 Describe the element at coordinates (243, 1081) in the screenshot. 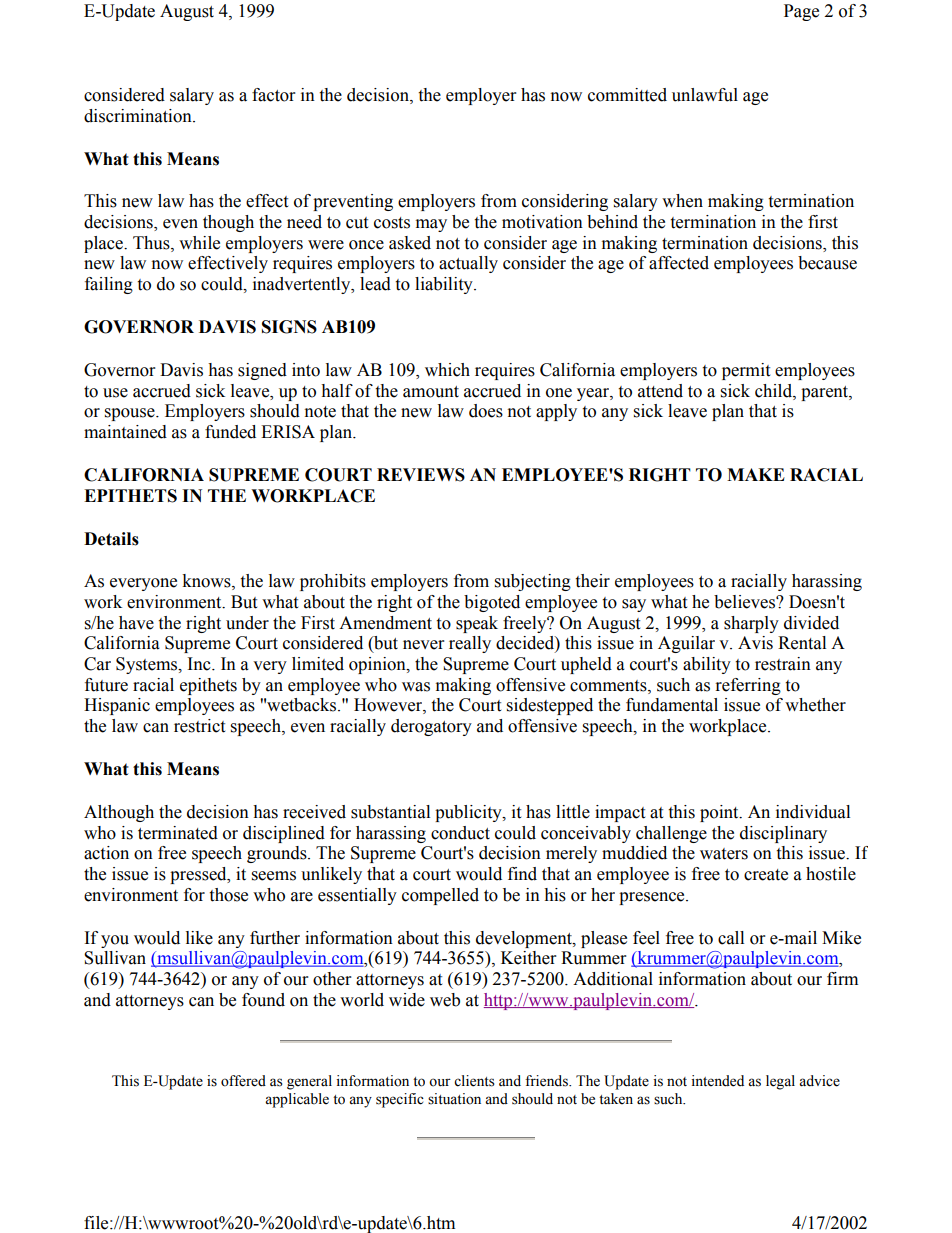

I see `offered` at that location.
